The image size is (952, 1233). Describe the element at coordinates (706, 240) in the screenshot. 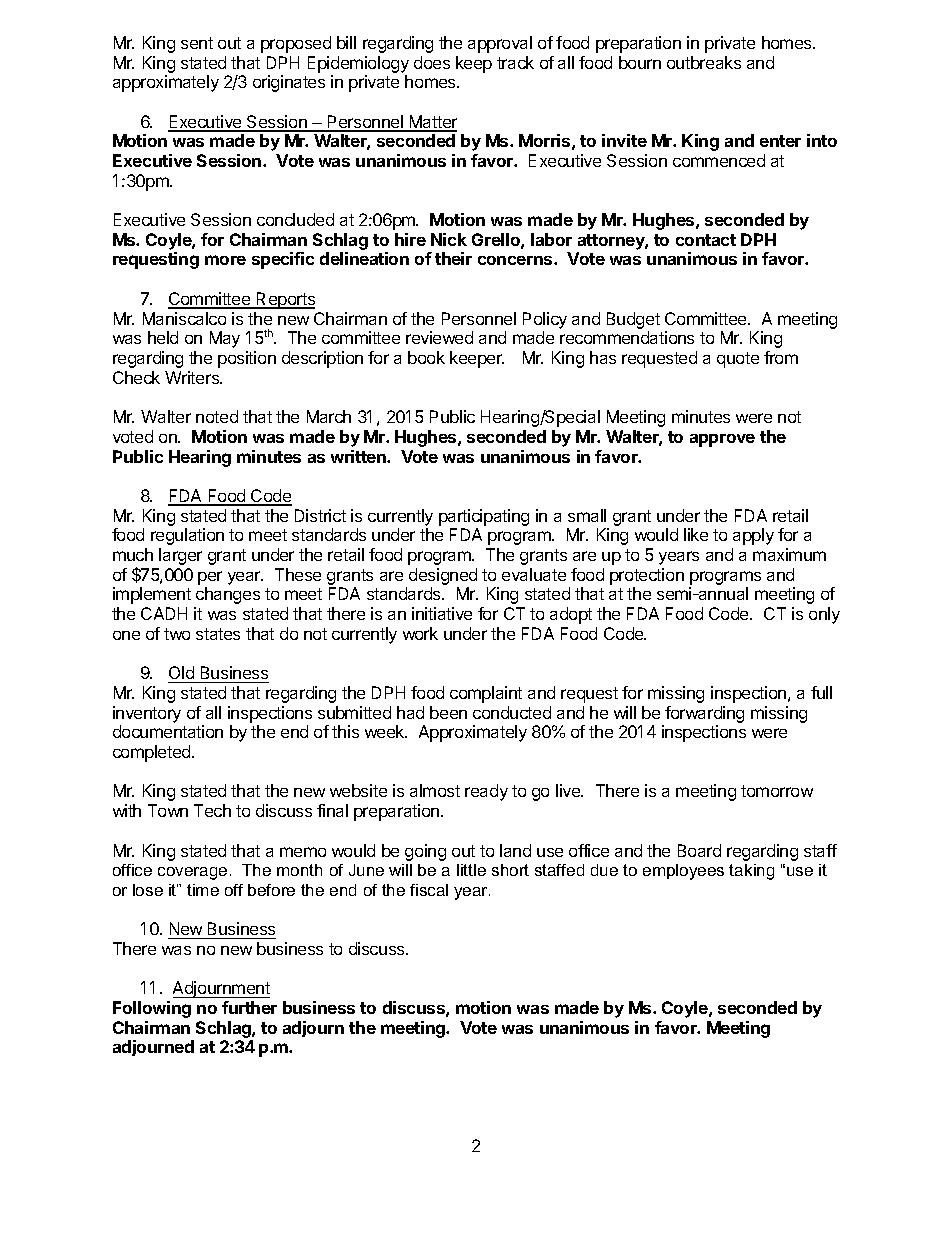

I see `contact` at that location.
